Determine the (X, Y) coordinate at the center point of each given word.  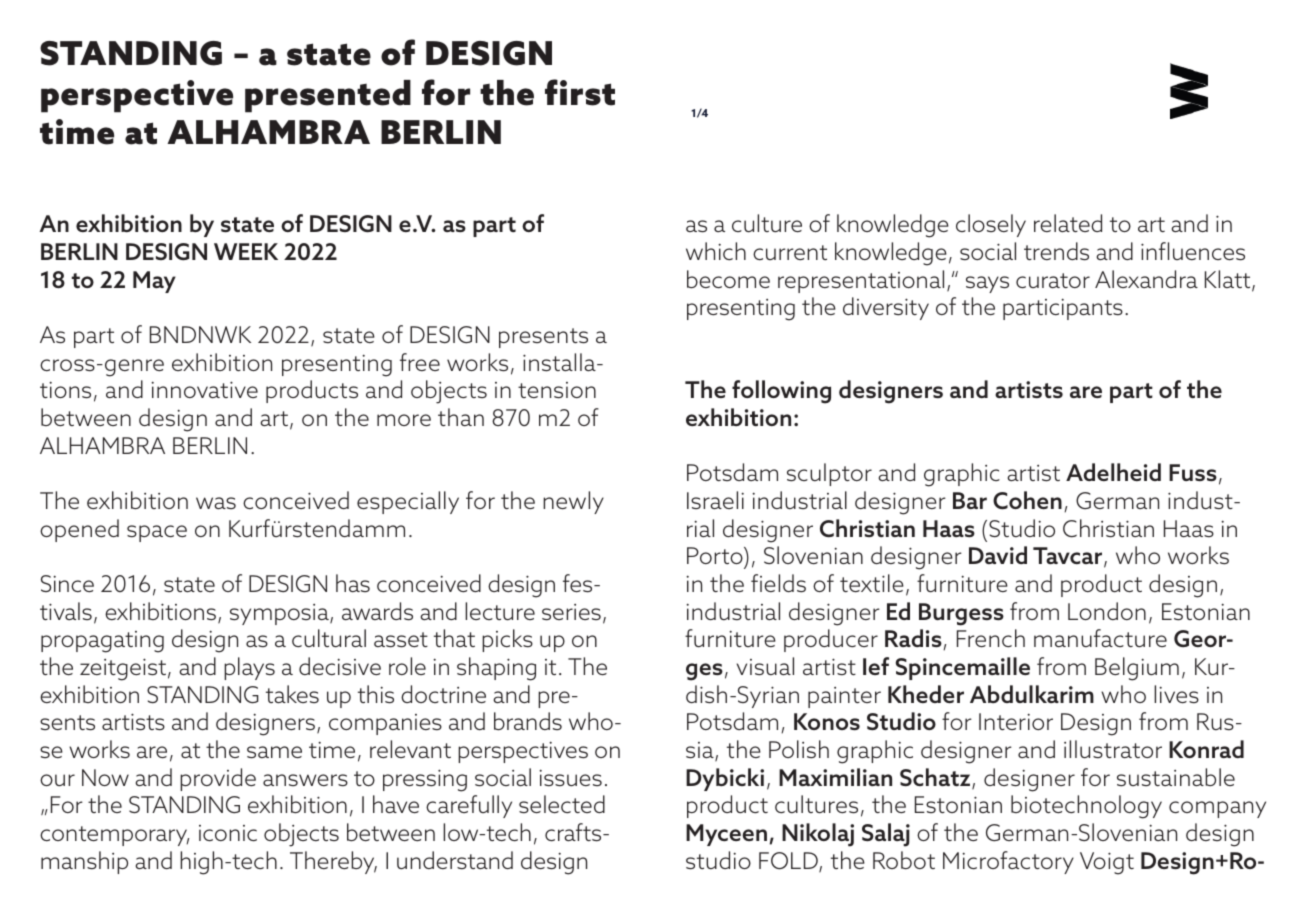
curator (1053, 280)
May (154, 282)
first (580, 92)
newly (573, 502)
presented (328, 96)
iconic (228, 833)
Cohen (1027, 500)
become (728, 279)
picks (507, 640)
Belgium (1137, 669)
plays (249, 668)
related (1068, 223)
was (216, 503)
